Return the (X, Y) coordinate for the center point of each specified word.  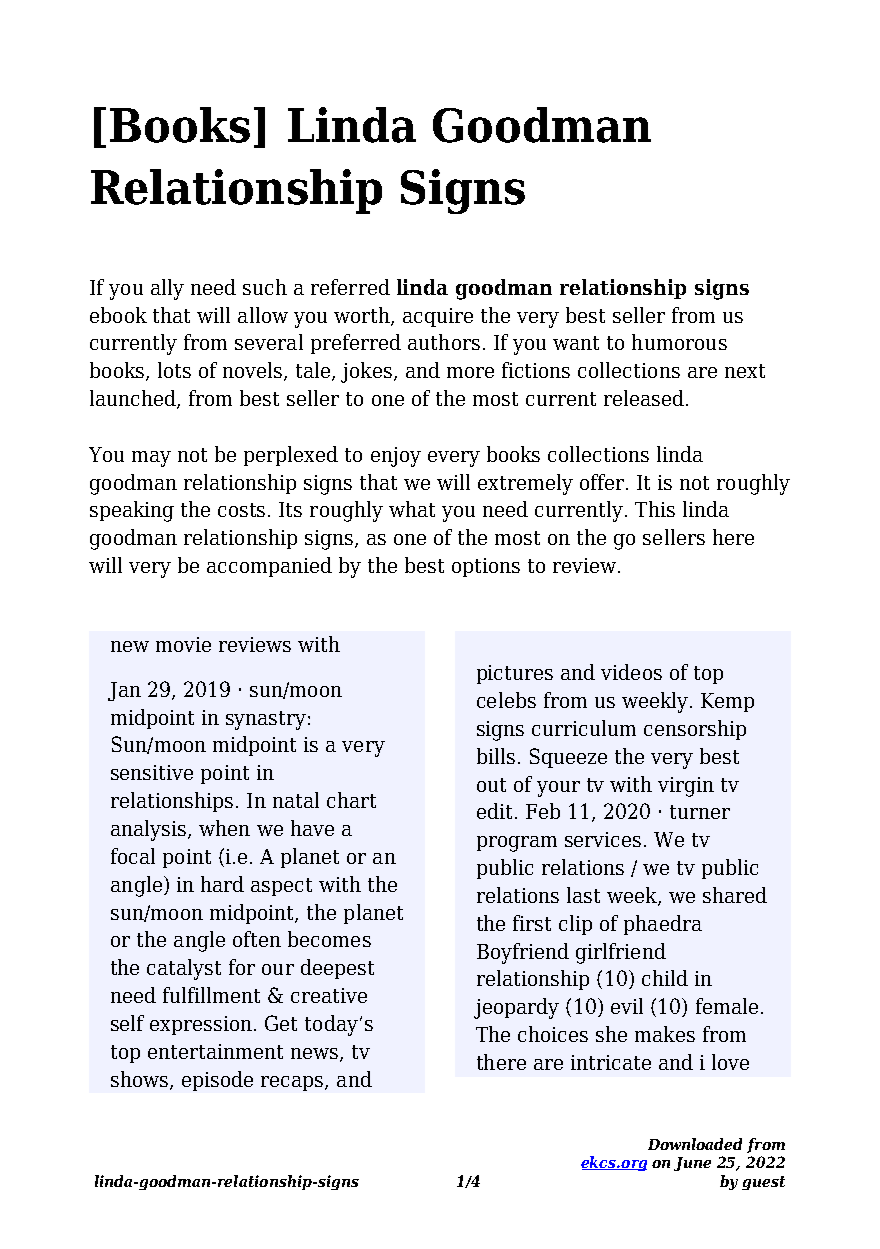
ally (167, 289)
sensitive (152, 772)
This (655, 509)
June (692, 1164)
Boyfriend (523, 953)
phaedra (663, 925)
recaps (293, 1083)
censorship (695, 730)
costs (241, 510)
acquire (438, 317)
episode (217, 1081)
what (412, 509)
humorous (679, 342)
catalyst (184, 969)
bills (496, 756)
